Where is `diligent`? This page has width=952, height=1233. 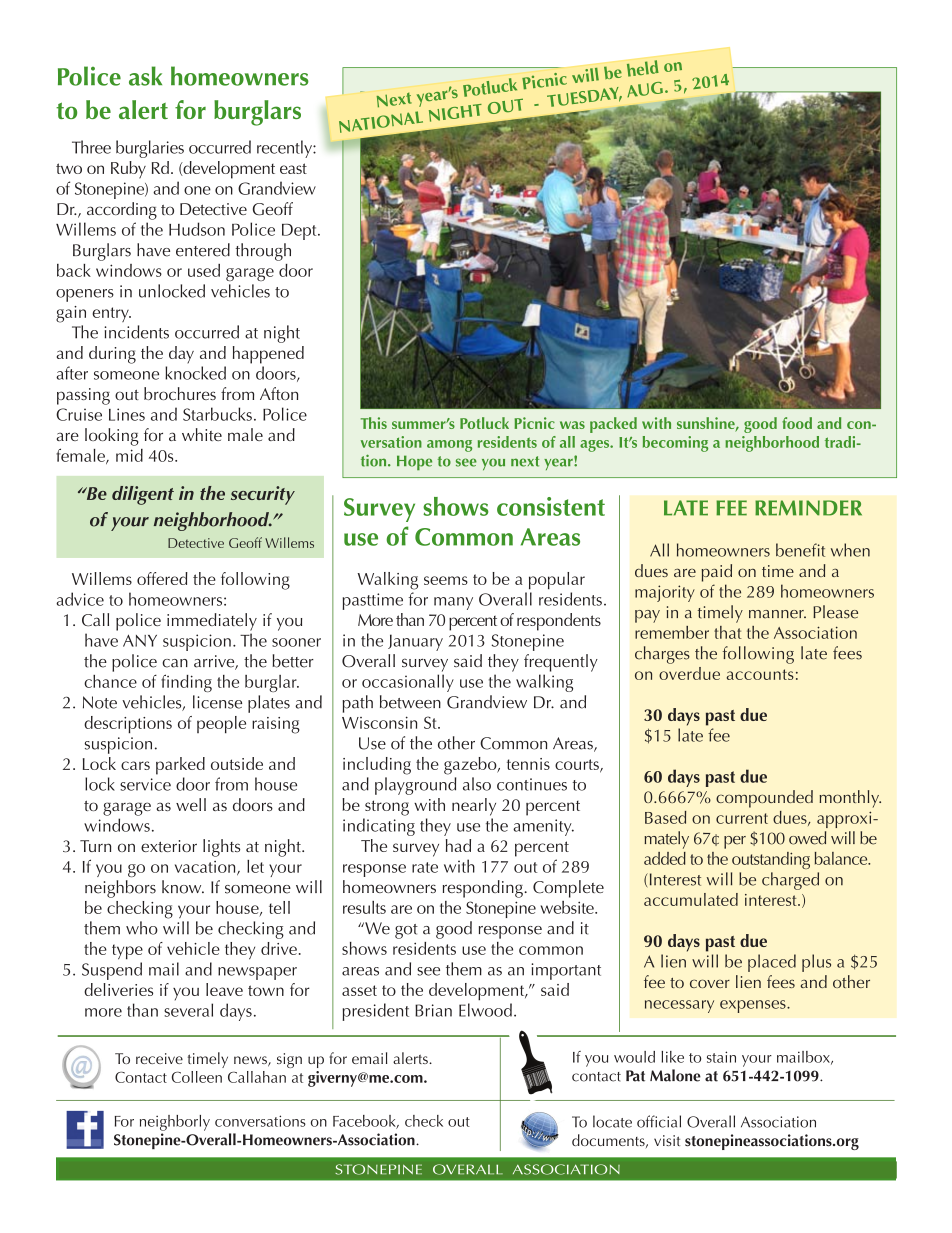
diligent is located at coordinates (143, 495).
